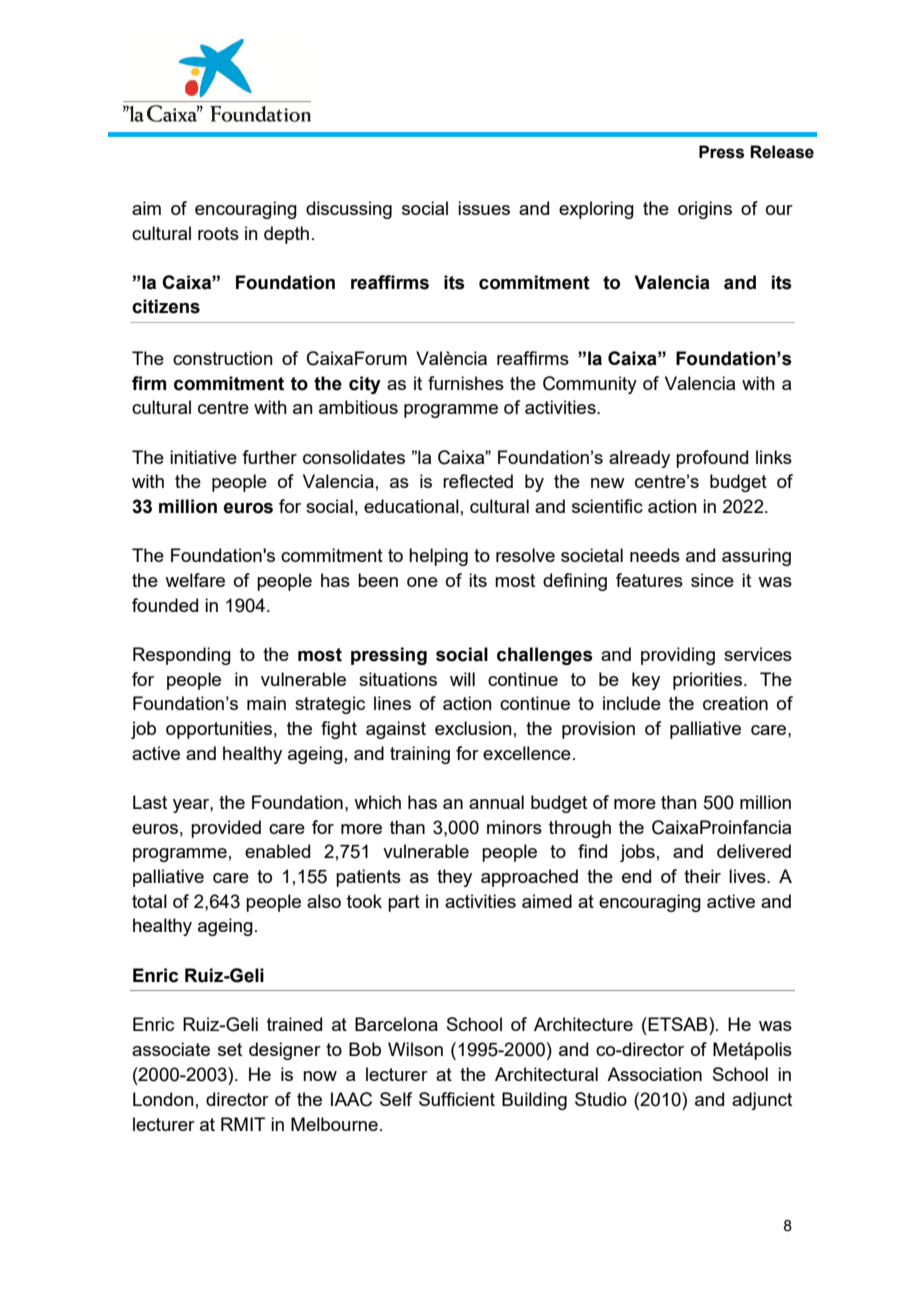  Describe the element at coordinates (243, 1124) in the screenshot. I see `RMIT` at that location.
